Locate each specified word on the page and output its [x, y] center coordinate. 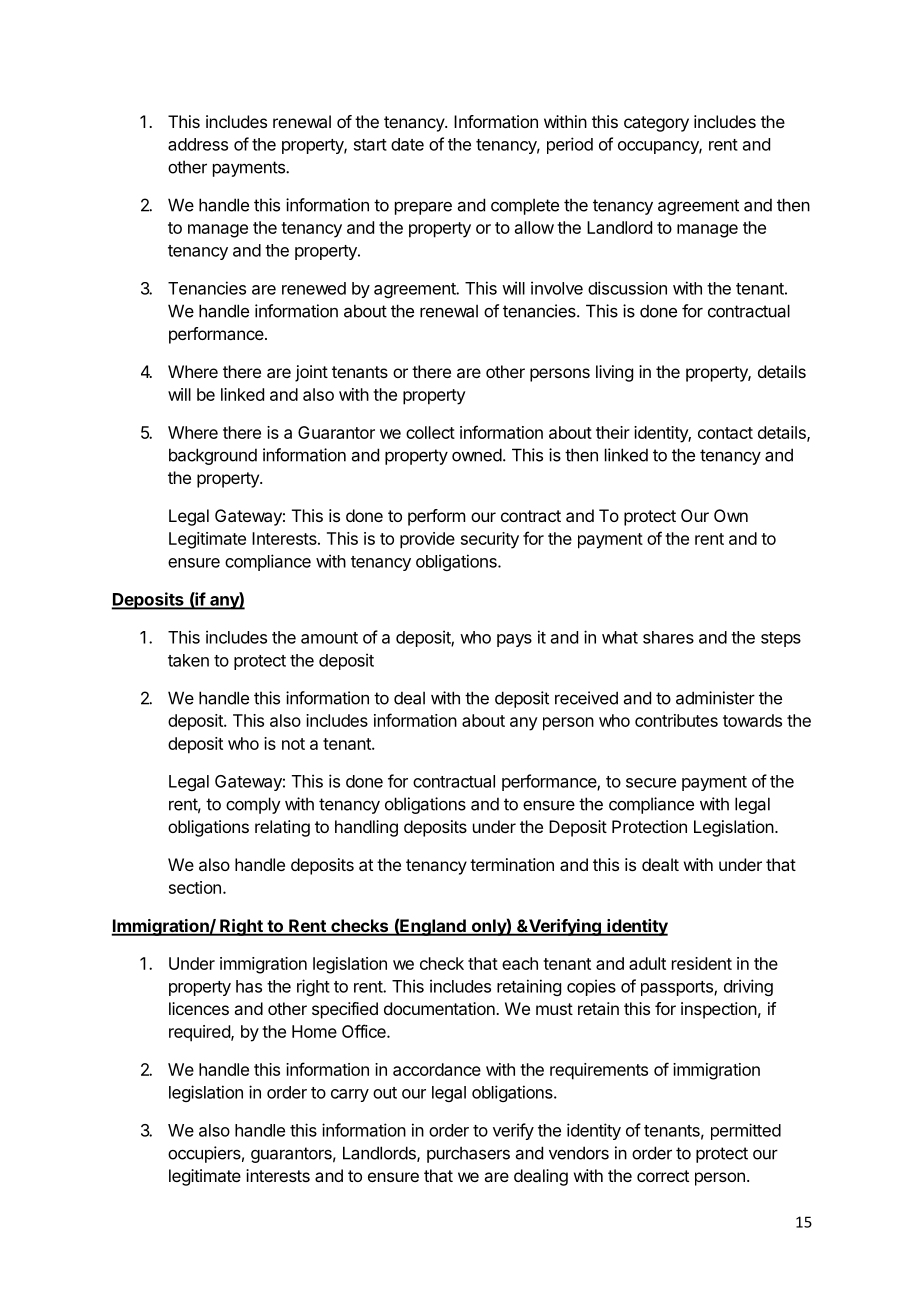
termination [512, 864]
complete [525, 206]
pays [514, 640]
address [198, 144]
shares [668, 637]
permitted [746, 1131]
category [656, 124]
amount [329, 638]
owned [477, 455]
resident [702, 963]
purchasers [468, 1154]
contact [725, 433]
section [195, 887]
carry [350, 1095]
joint [311, 373]
